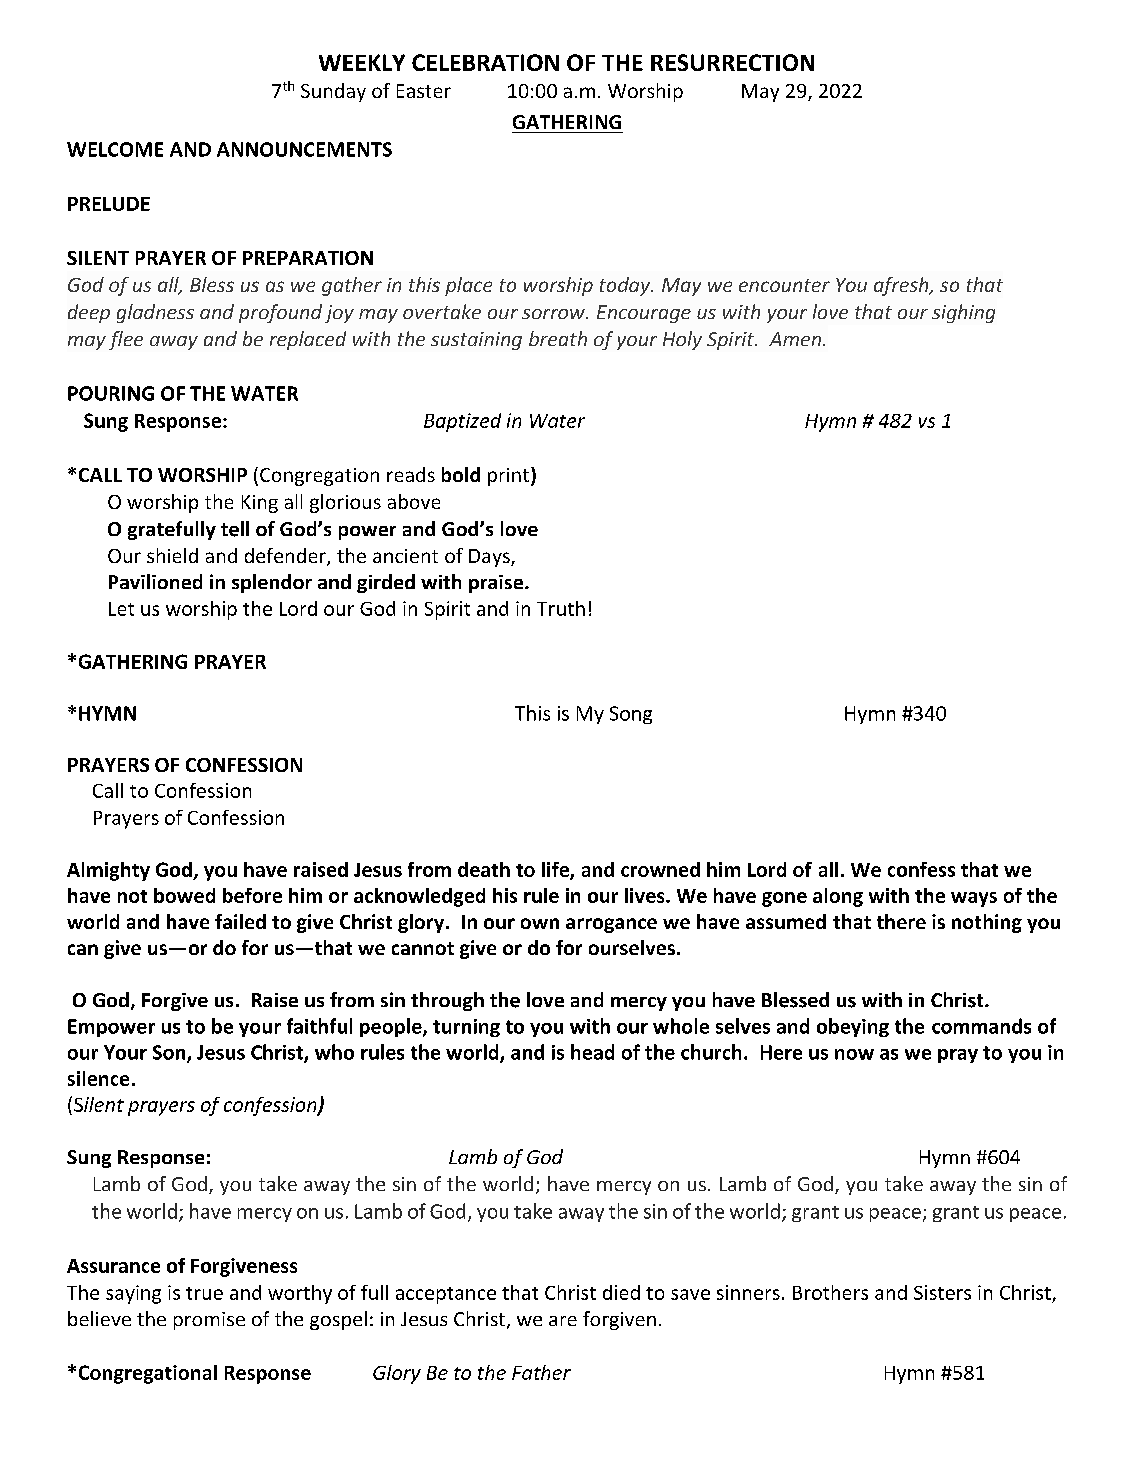 The width and height of the image is (1134, 1467). Describe the element at coordinates (830, 1292) in the image. I see `Brothers` at that location.
